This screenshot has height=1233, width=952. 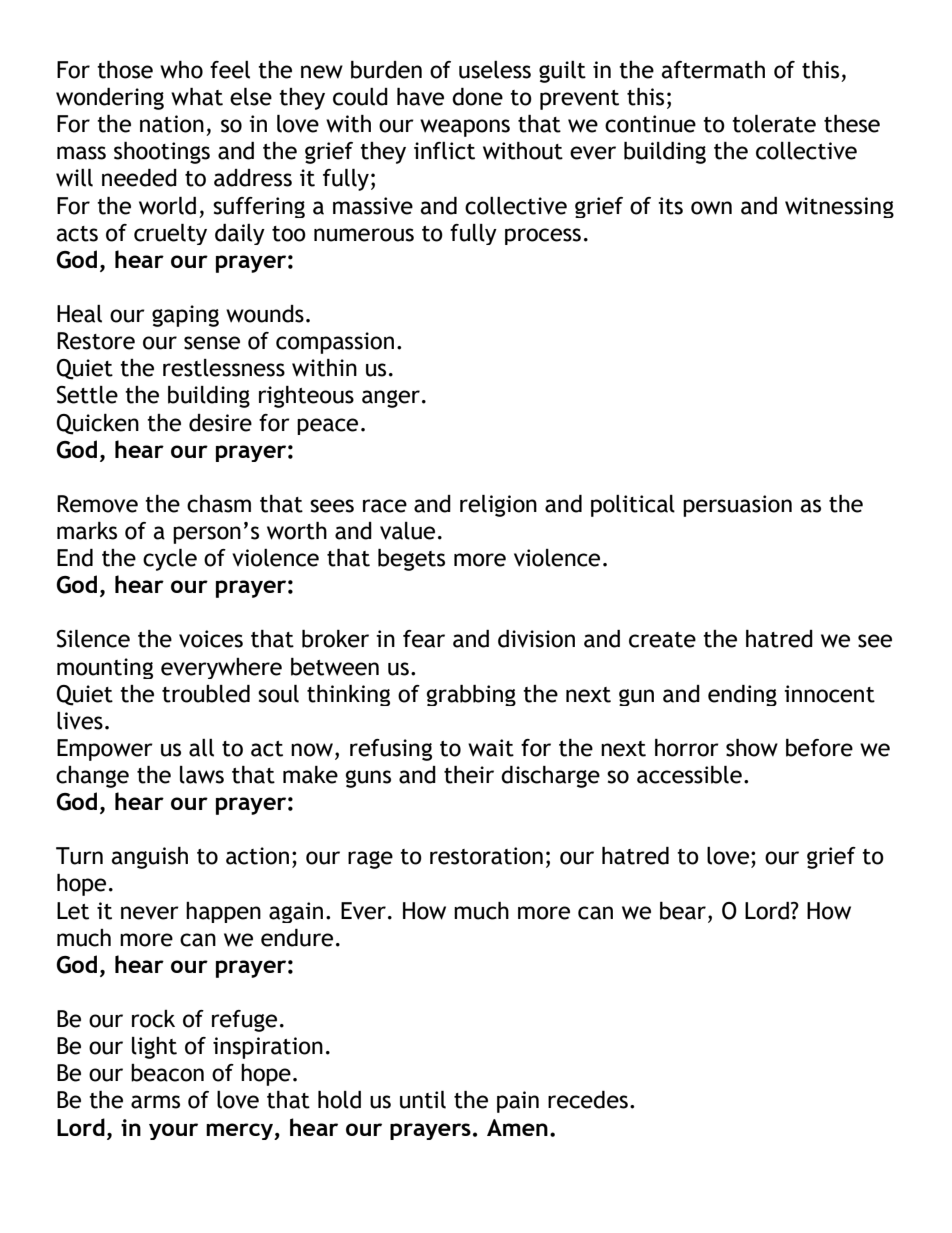 What do you see at coordinates (543, 236) in the screenshot?
I see `process` at bounding box center [543, 236].
